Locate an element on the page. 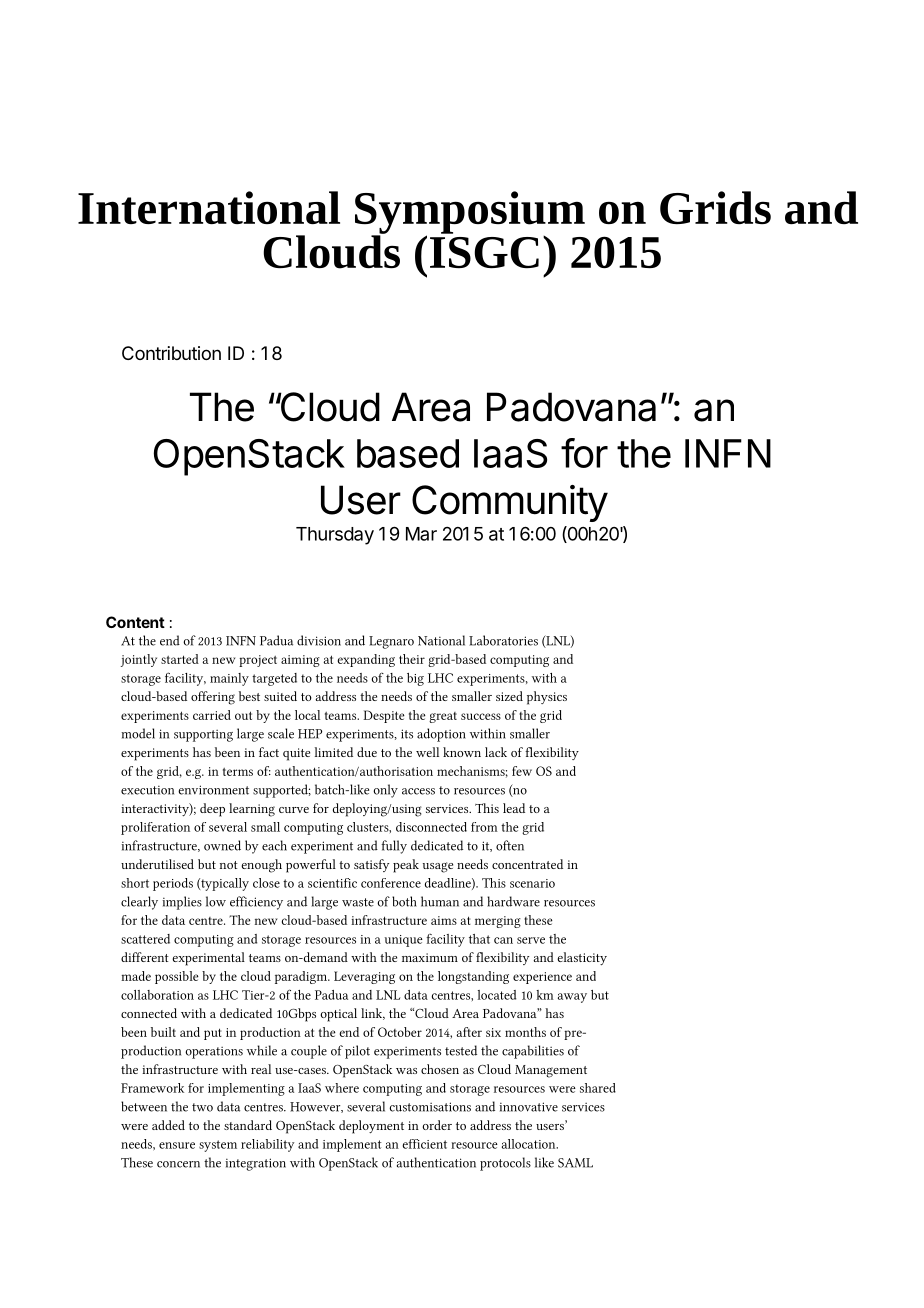 This document has height=1308, width=924. offering is located at coordinates (213, 698).
